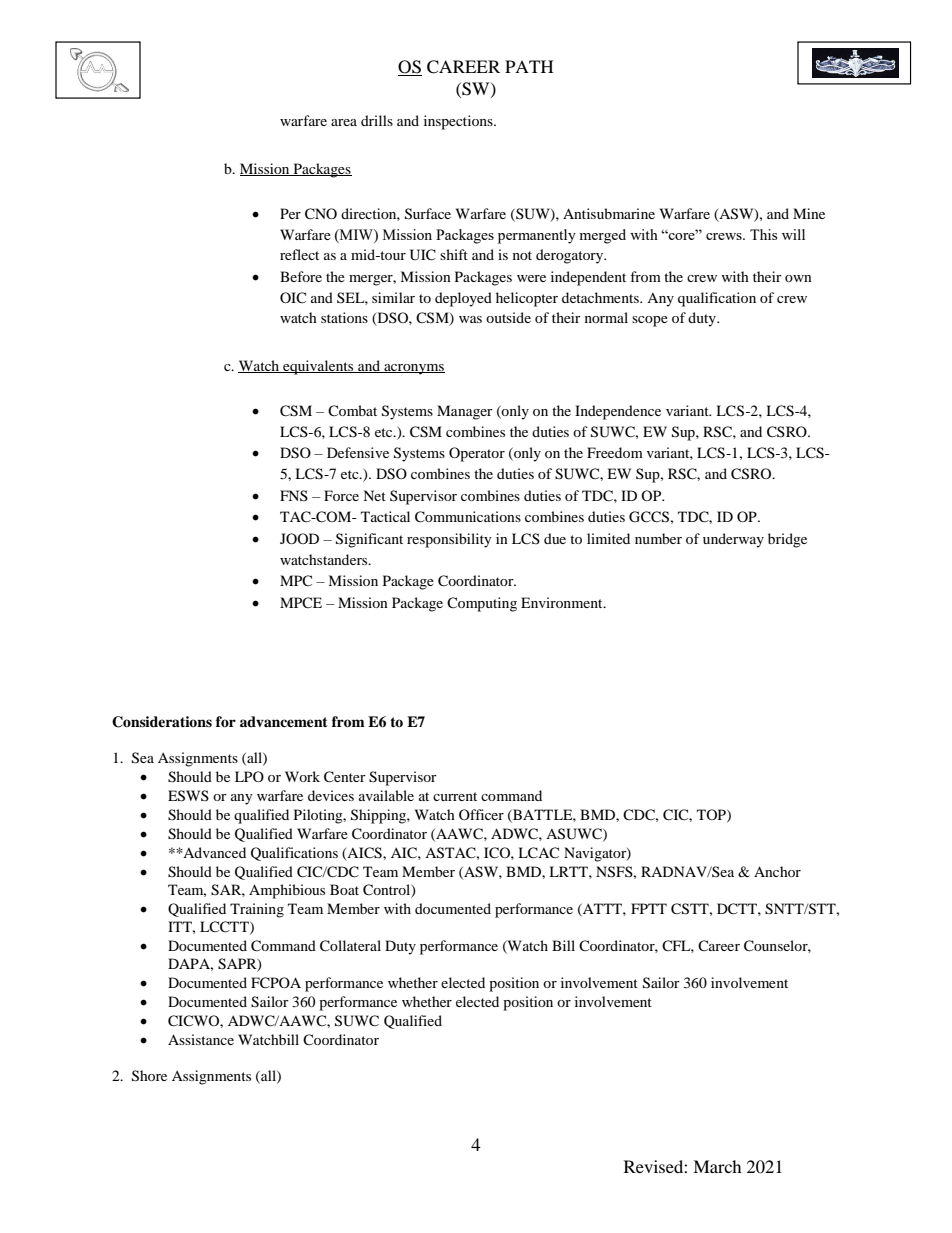  I want to click on Shore, so click(149, 1076).
